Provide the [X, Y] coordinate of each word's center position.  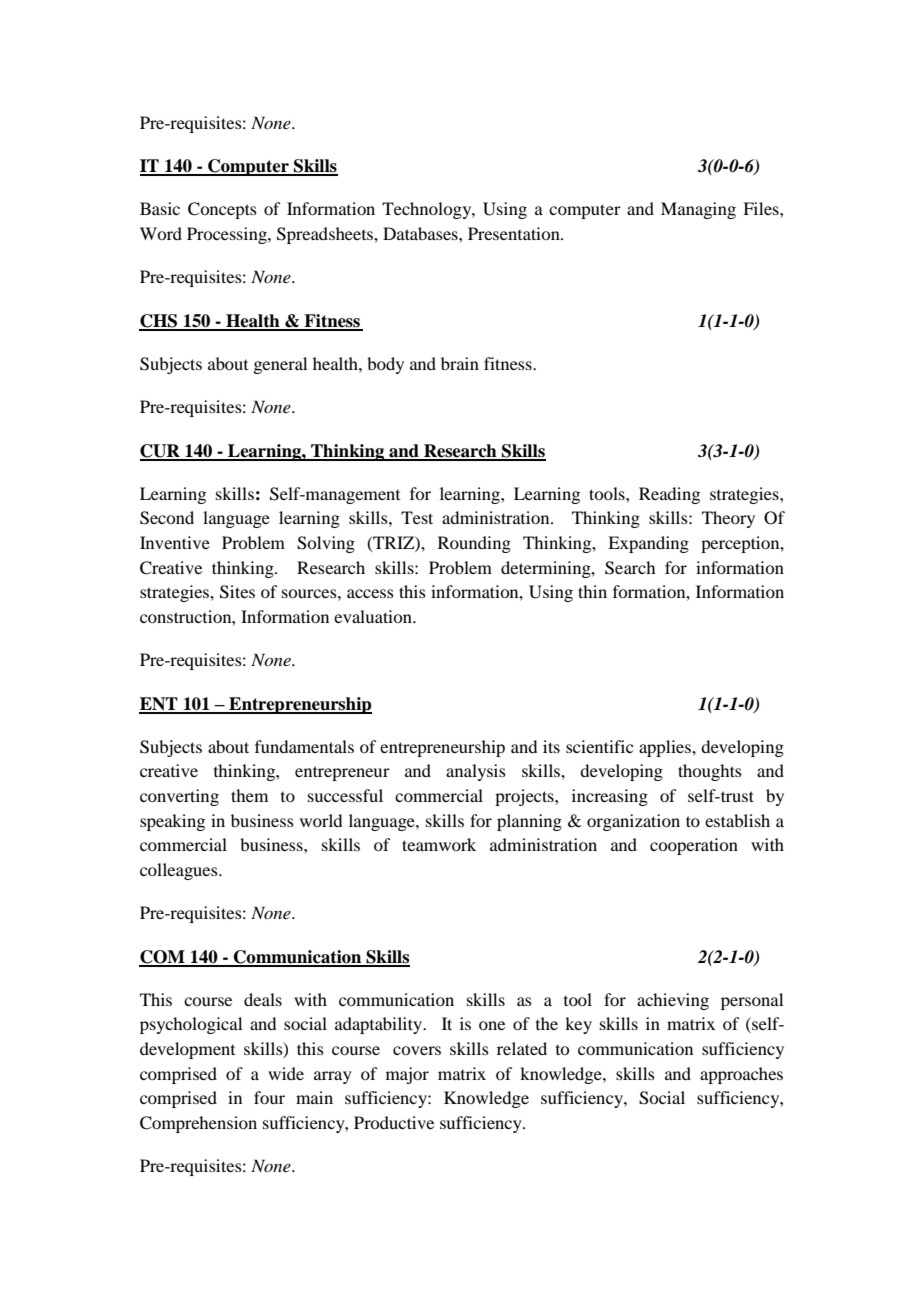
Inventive [175, 542]
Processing [228, 235]
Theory [728, 519]
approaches [741, 1075]
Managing [698, 210]
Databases [421, 233]
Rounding [474, 544]
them [249, 795]
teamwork [439, 844]
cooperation [694, 846]
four [269, 1097]
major [407, 1075]
